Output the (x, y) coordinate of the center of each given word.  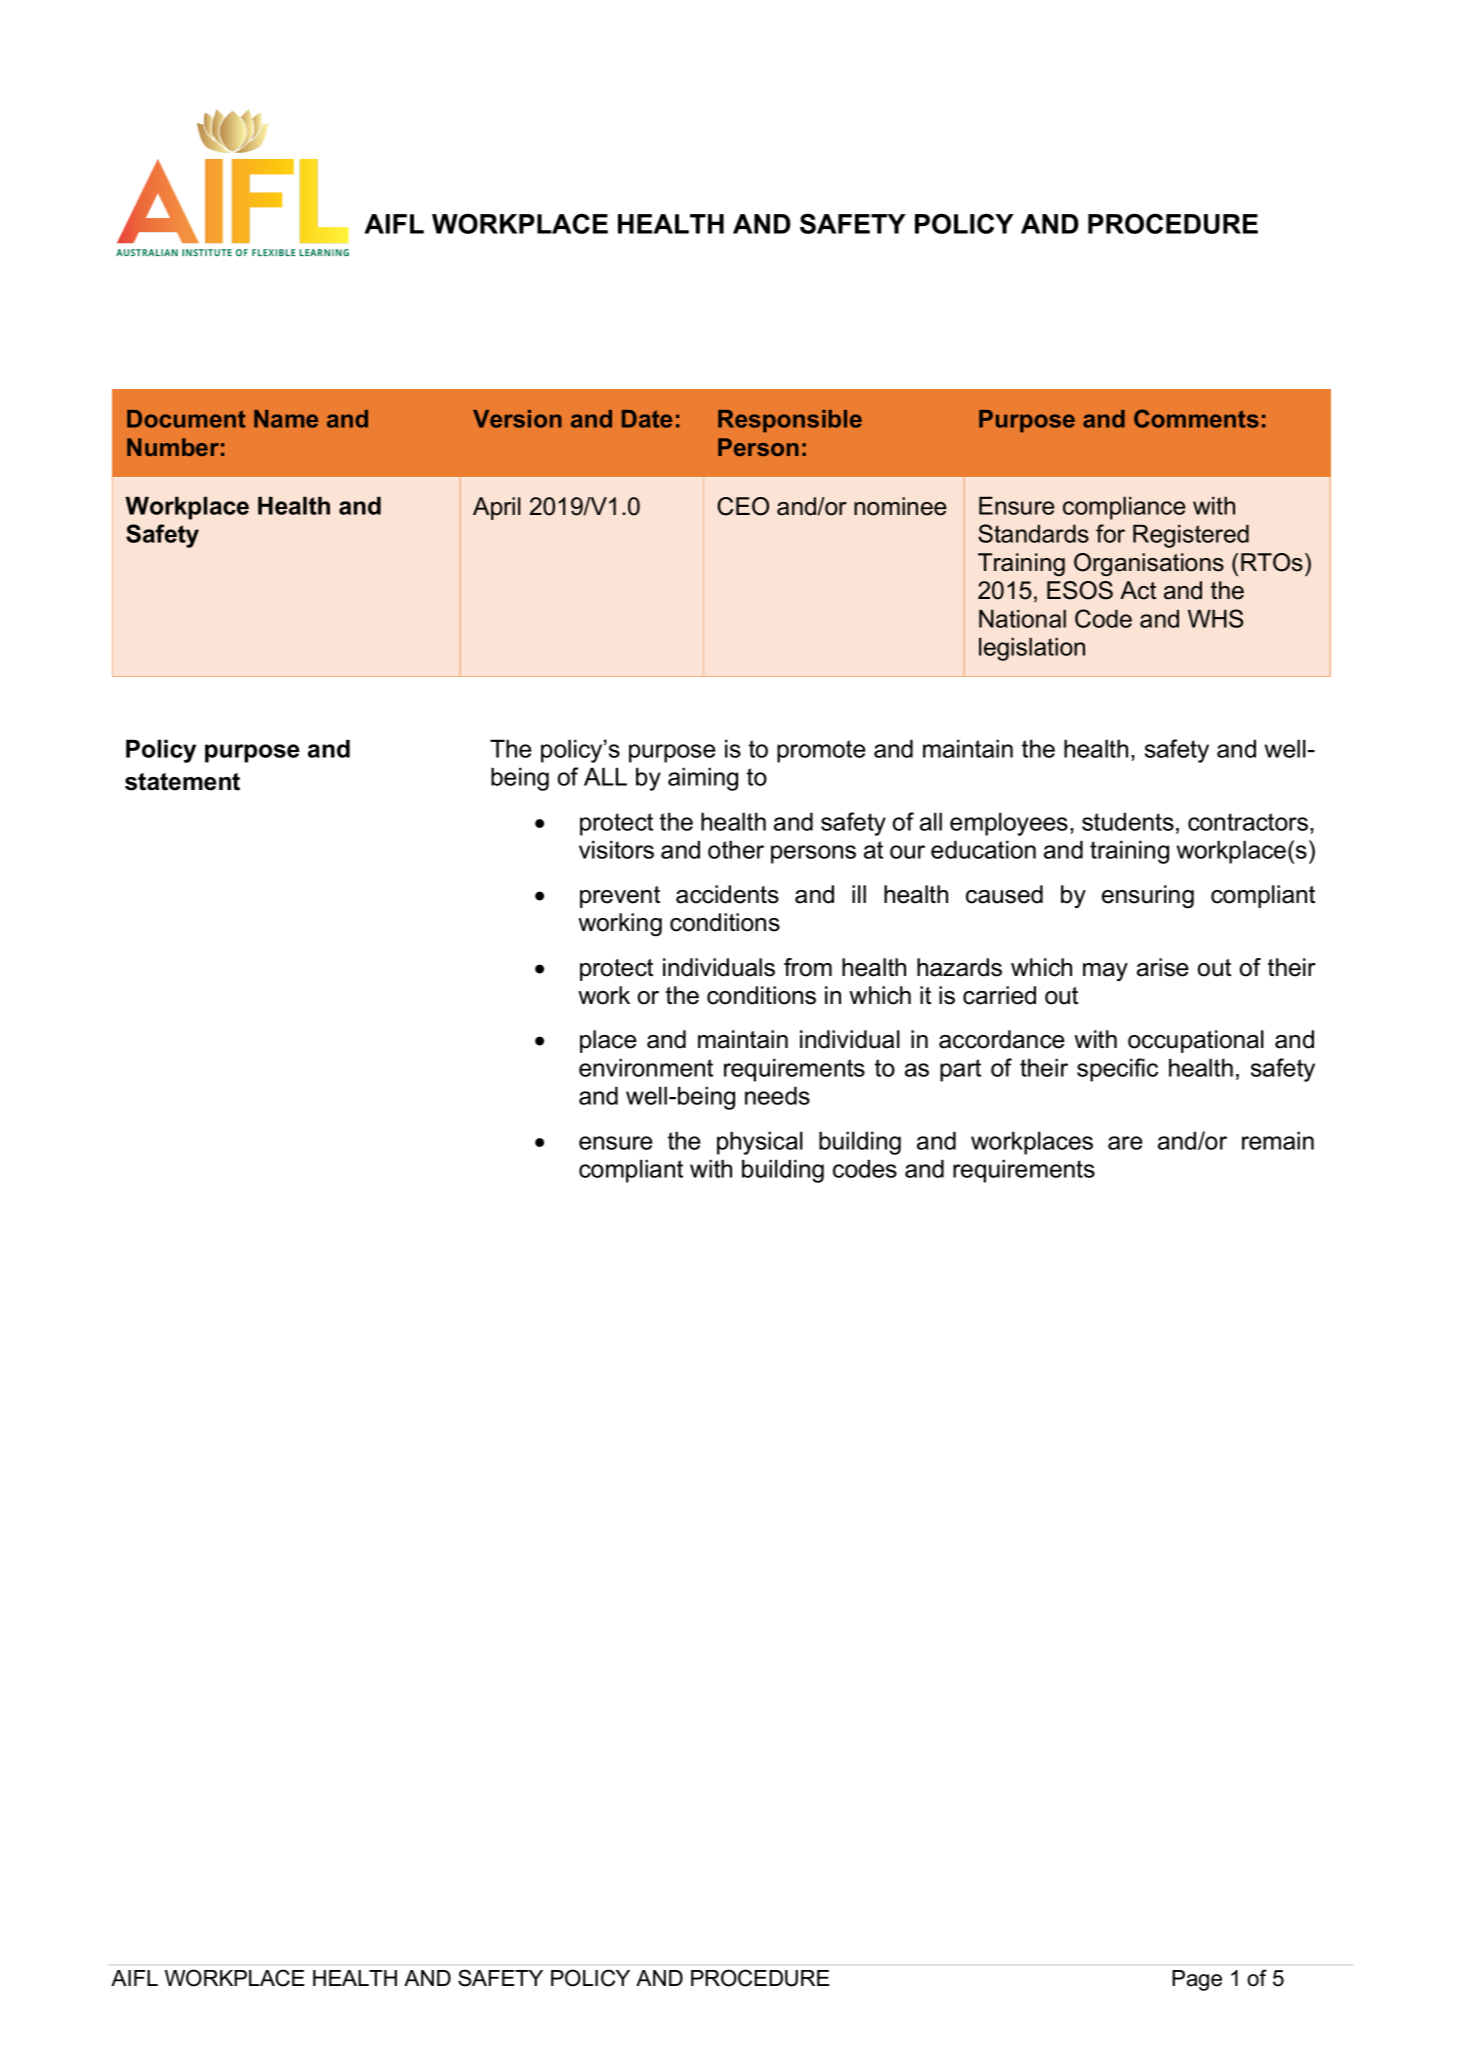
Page (1197, 1980)
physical (760, 1143)
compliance (1124, 508)
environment (646, 1067)
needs (777, 1095)
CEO (743, 506)
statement (182, 782)
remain (1278, 1140)
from (808, 967)
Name (286, 419)
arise (1163, 967)
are (1125, 1143)
